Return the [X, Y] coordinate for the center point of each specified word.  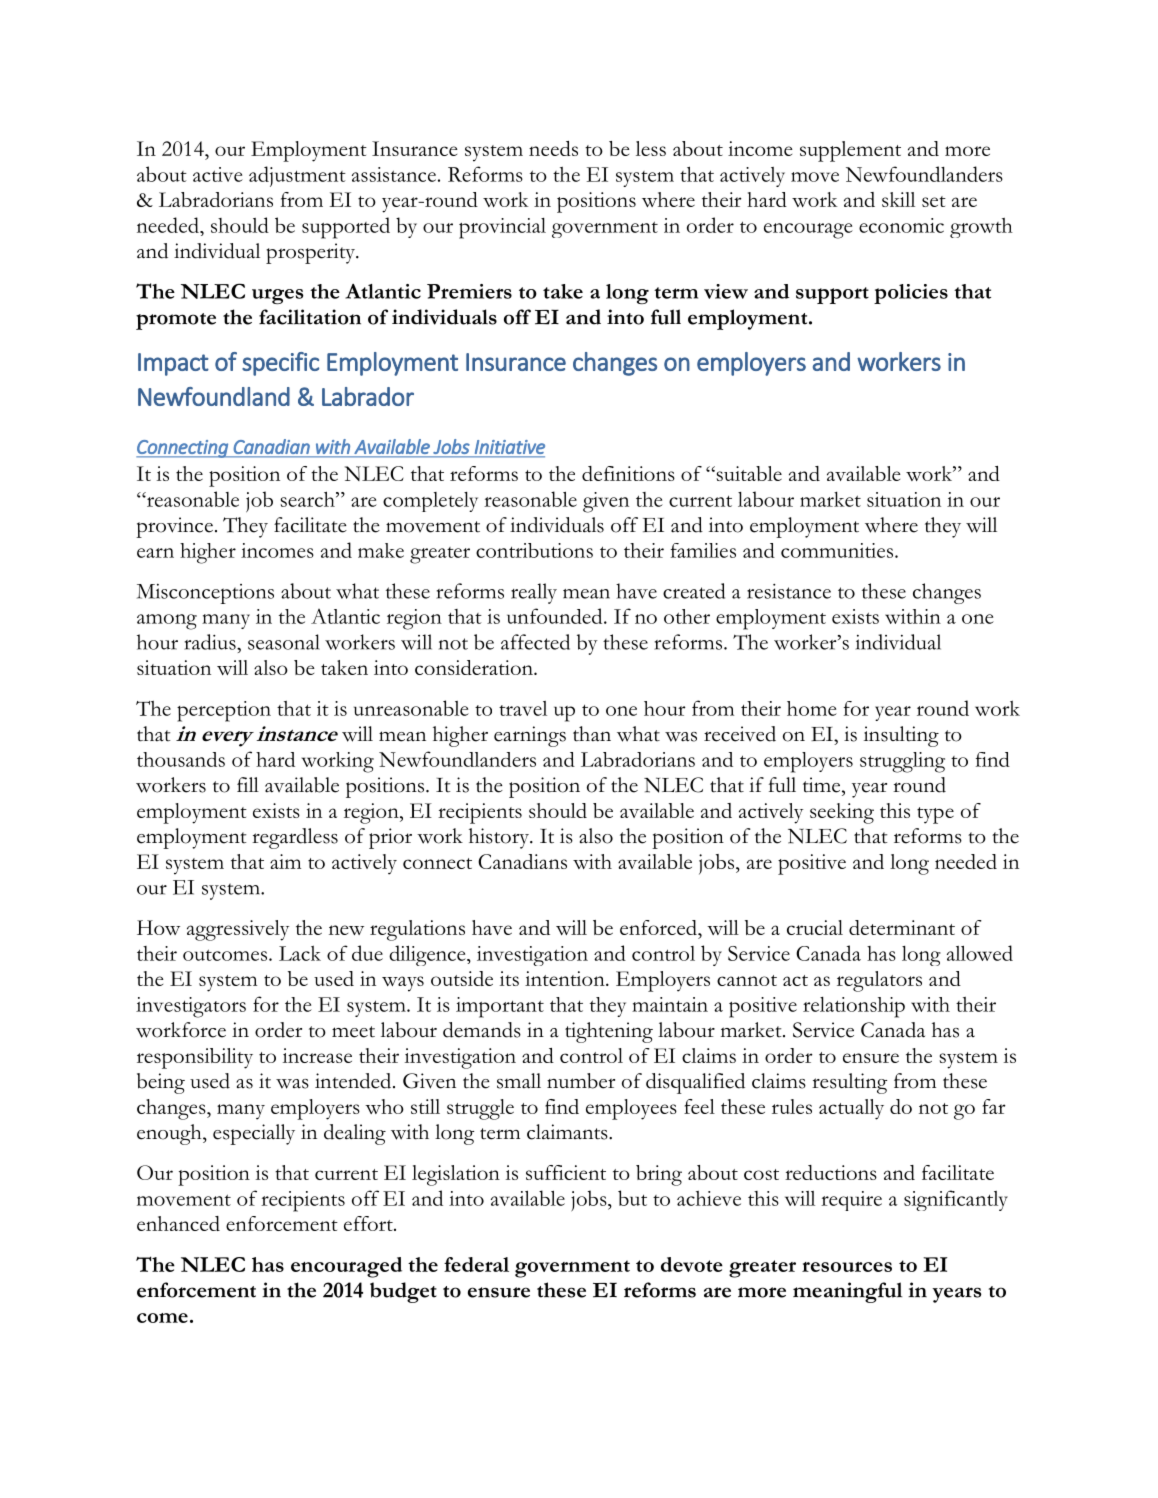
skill [898, 199]
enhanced [178, 1223]
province [174, 527]
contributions [534, 550]
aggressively [238, 930]
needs [553, 148]
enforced [659, 927]
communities [838, 550]
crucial [815, 927]
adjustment [297, 176]
